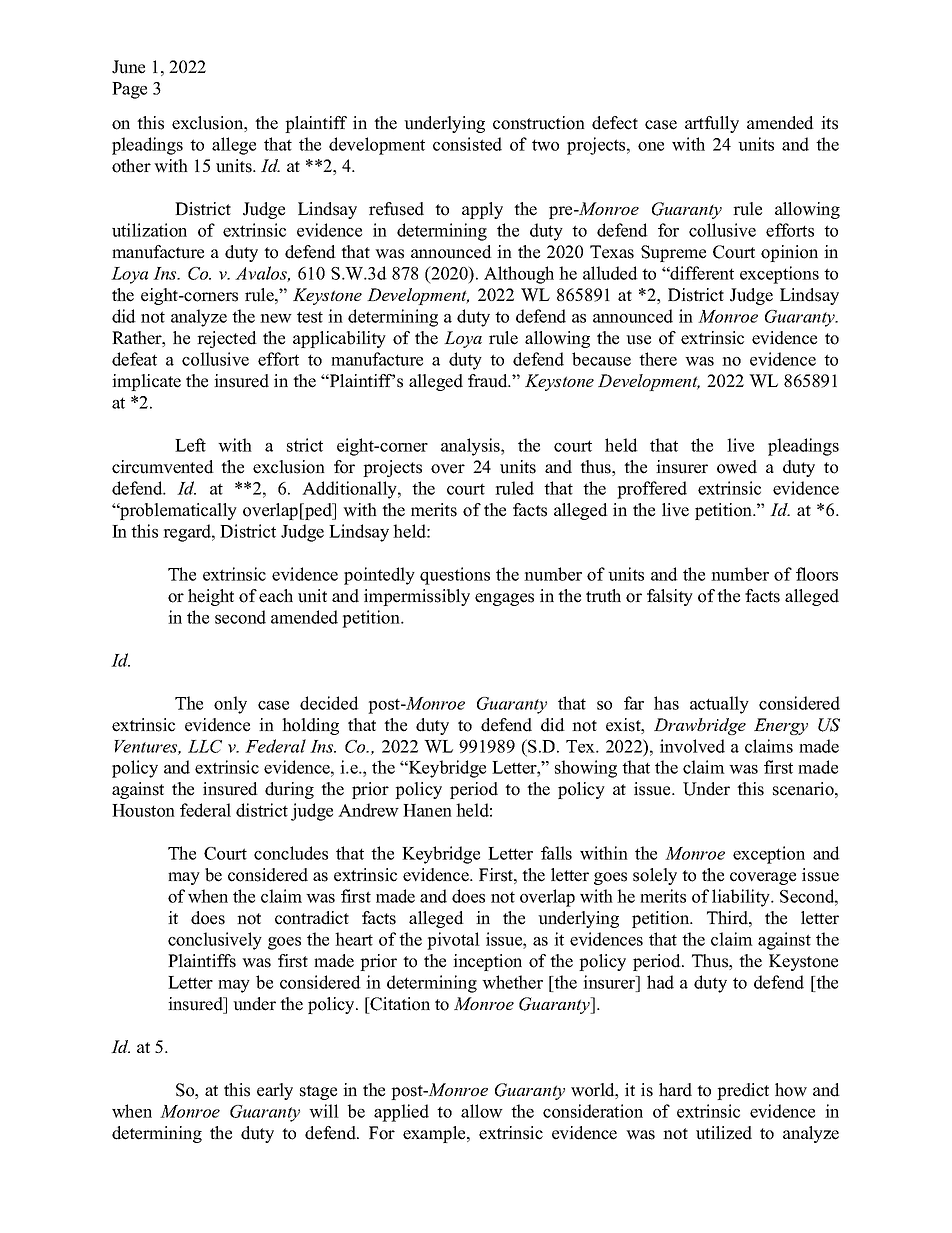 This document has height=1233, width=952. What do you see at coordinates (504, 599) in the document?
I see `engages` at bounding box center [504, 599].
